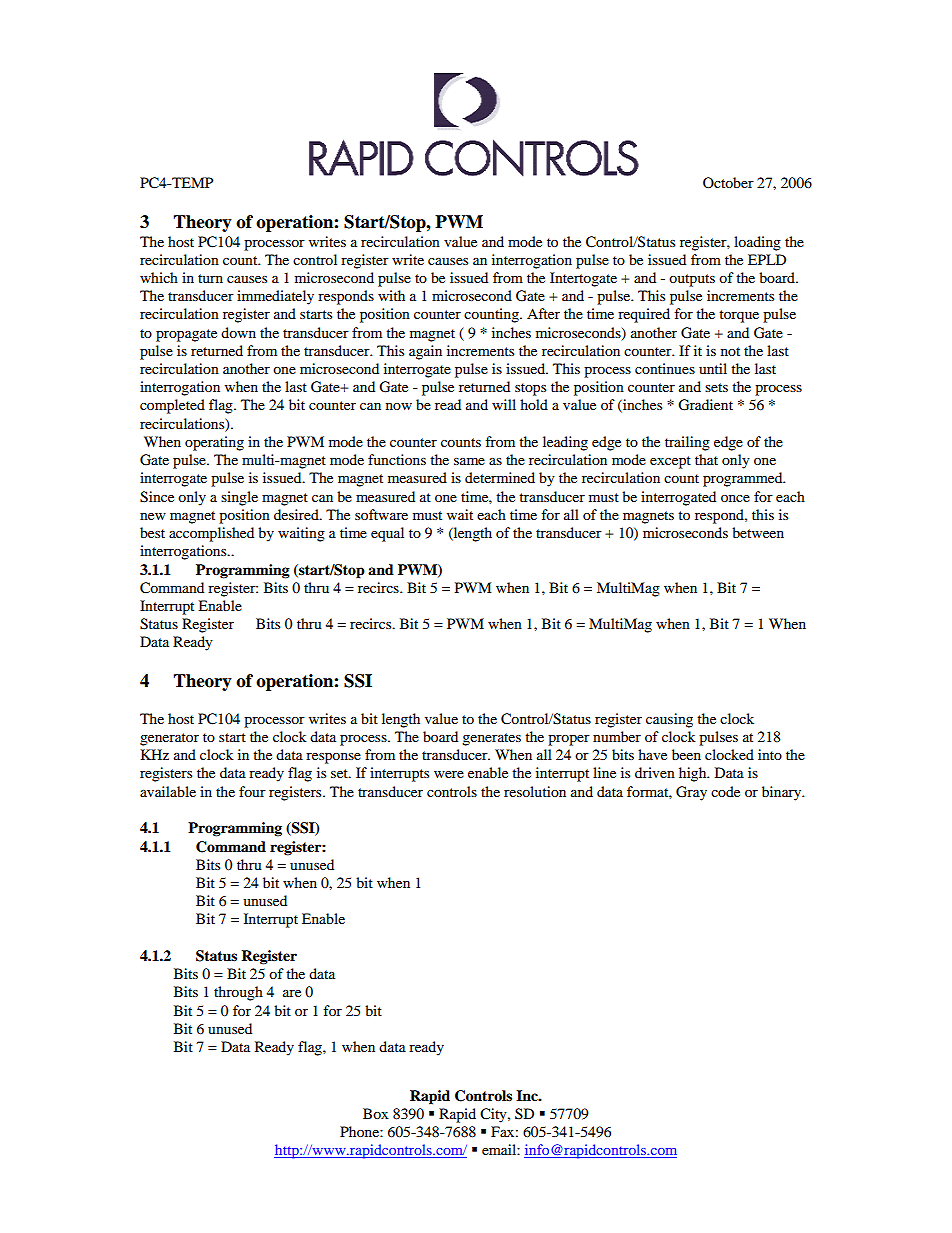 The height and width of the page is (1233, 952). I want to click on which, so click(159, 277).
